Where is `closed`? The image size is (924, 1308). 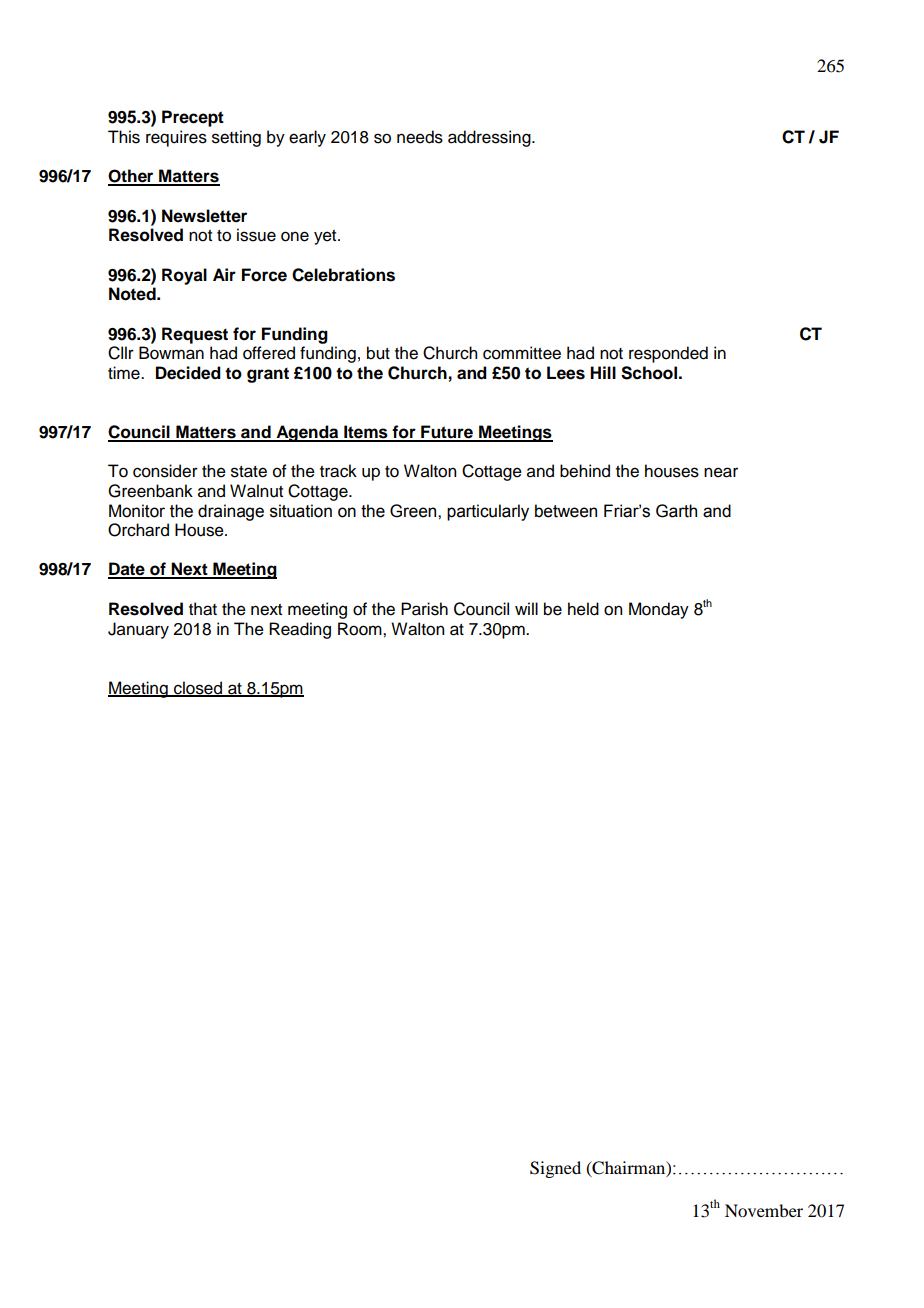 closed is located at coordinates (198, 688).
